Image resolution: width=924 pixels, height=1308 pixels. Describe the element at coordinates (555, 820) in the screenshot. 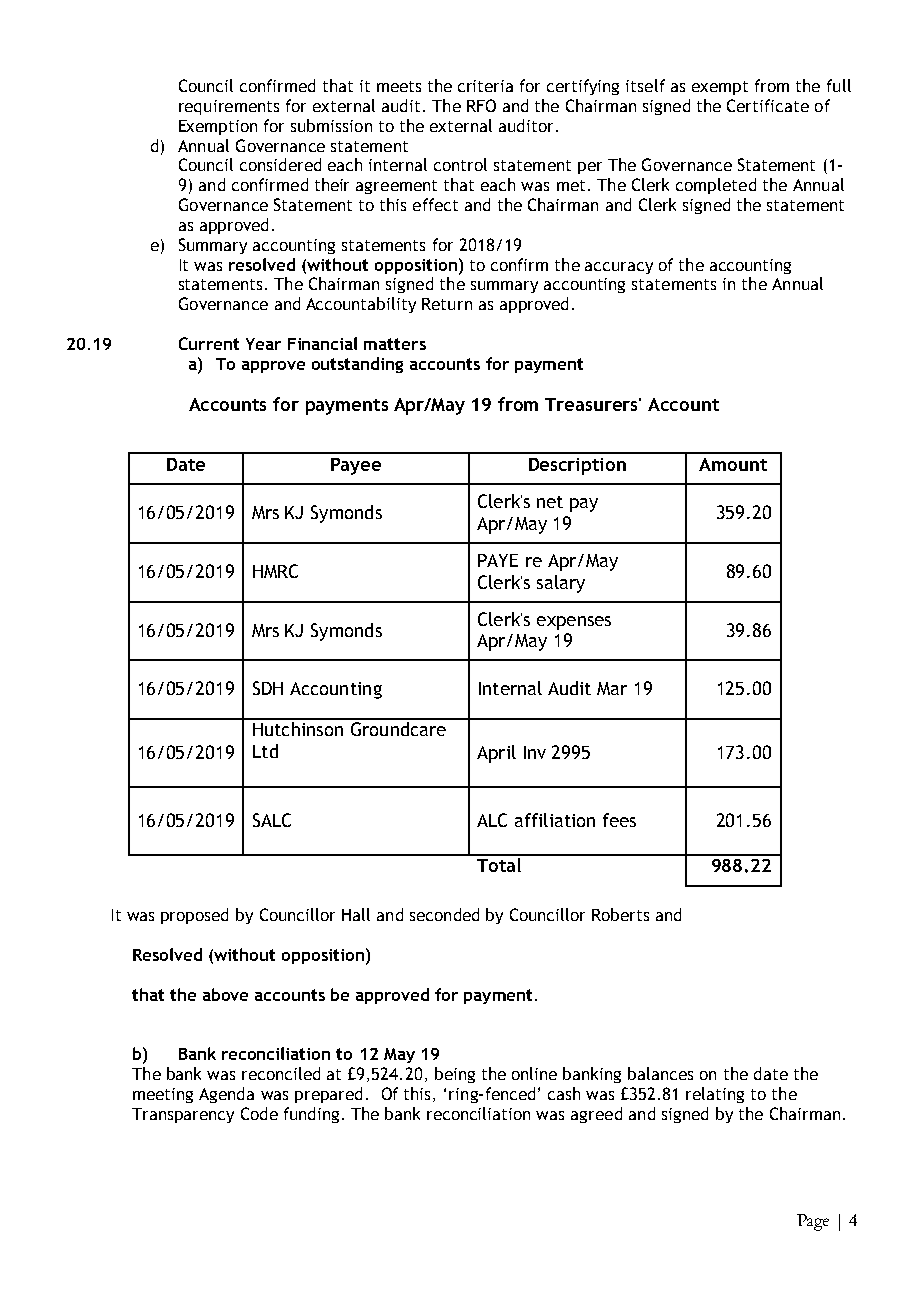

I see `affiliation` at that location.
